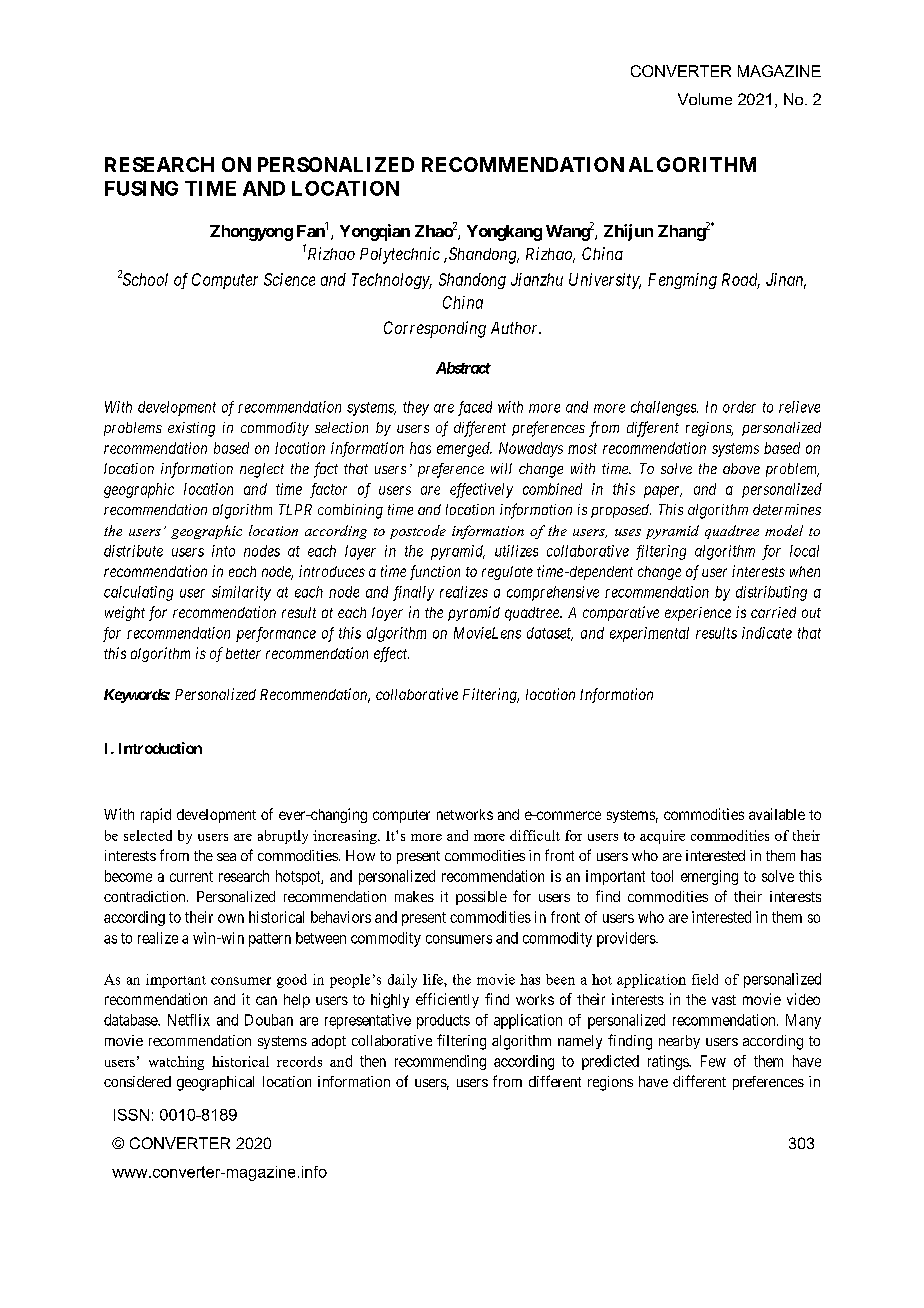 This screenshot has height=1308, width=924. What do you see at coordinates (777, 814) in the screenshot?
I see `available` at bounding box center [777, 814].
